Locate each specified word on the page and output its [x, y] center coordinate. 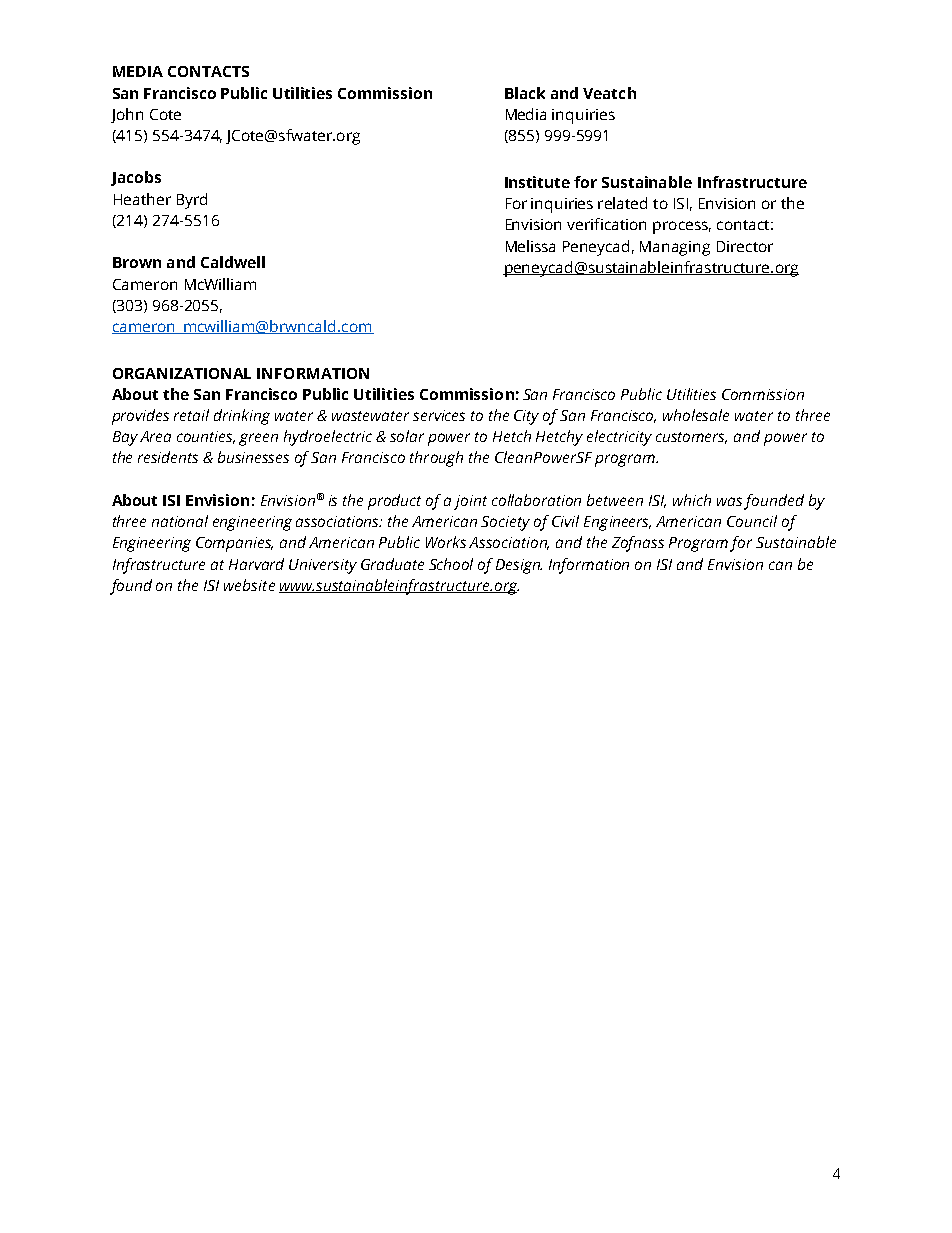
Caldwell [233, 262]
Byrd [192, 201]
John [127, 115]
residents [168, 457]
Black [525, 93]
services [439, 415]
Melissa [530, 246]
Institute [537, 182]
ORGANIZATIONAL [182, 373]
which [692, 500]
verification [606, 224]
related [622, 203]
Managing [675, 248]
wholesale [696, 415]
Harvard [256, 564]
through [436, 459]
